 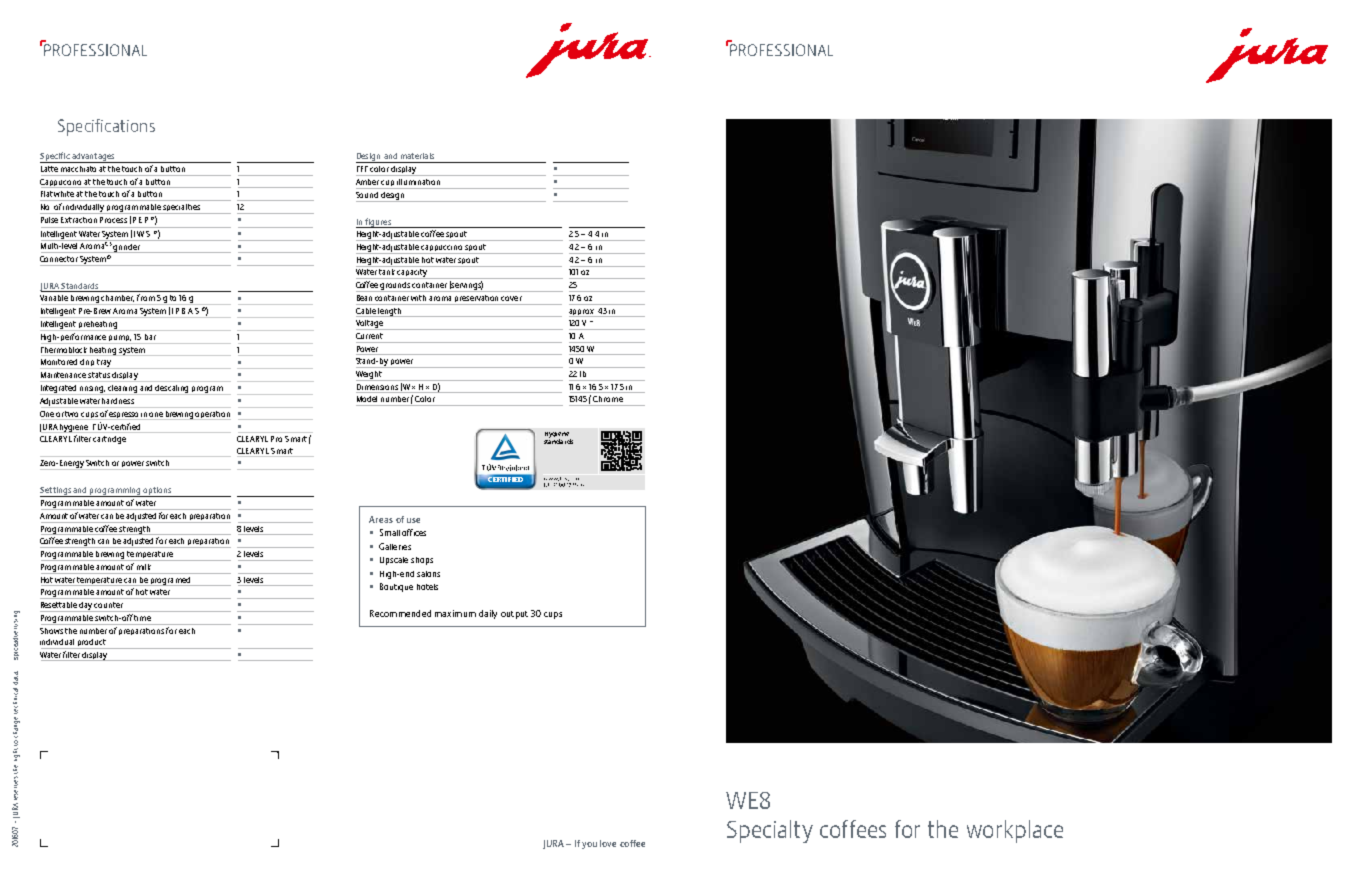 What do you see at coordinates (418, 182) in the document?
I see `illumination` at bounding box center [418, 182].
